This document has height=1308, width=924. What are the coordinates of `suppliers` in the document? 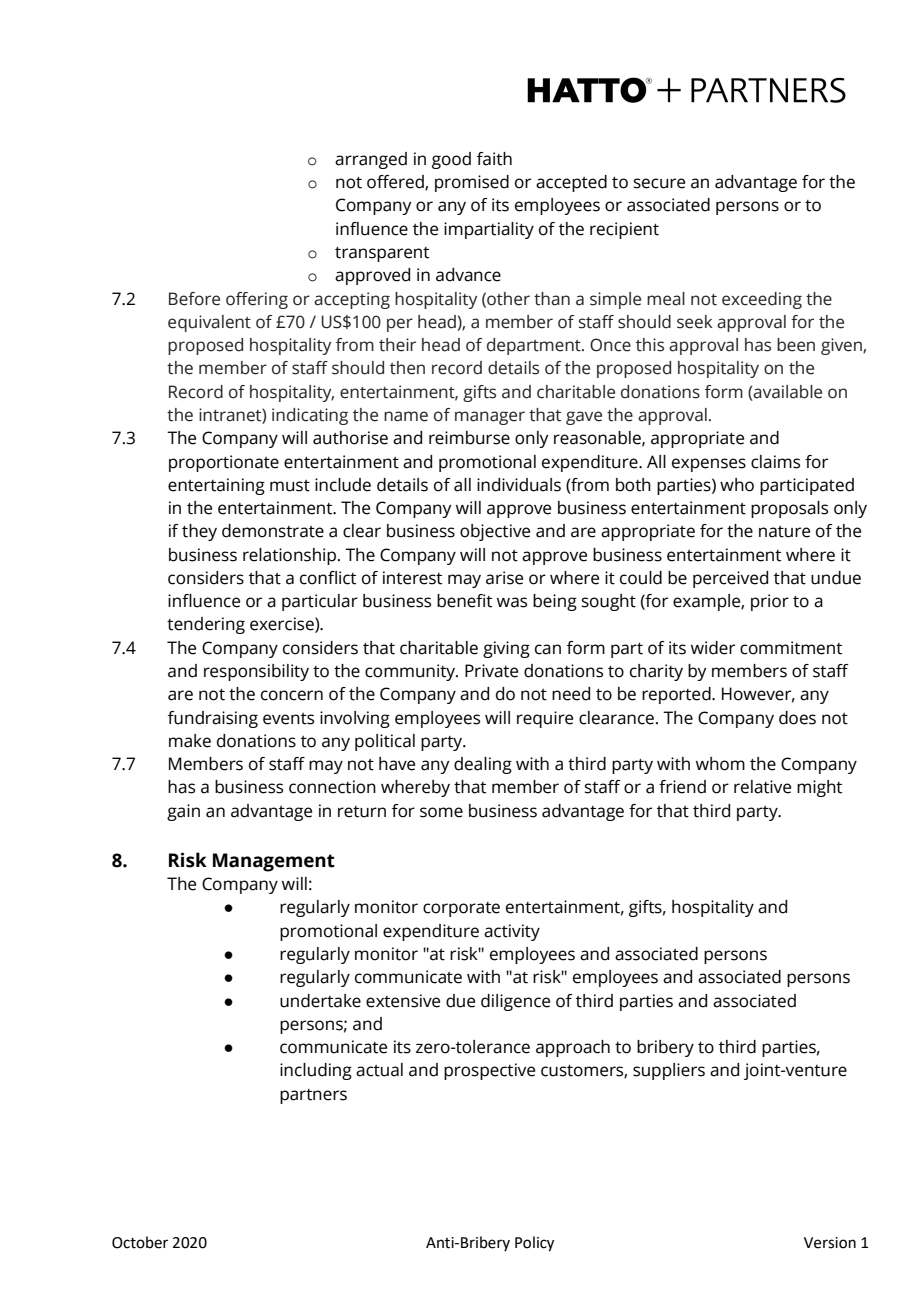 It's located at (669, 1071).
